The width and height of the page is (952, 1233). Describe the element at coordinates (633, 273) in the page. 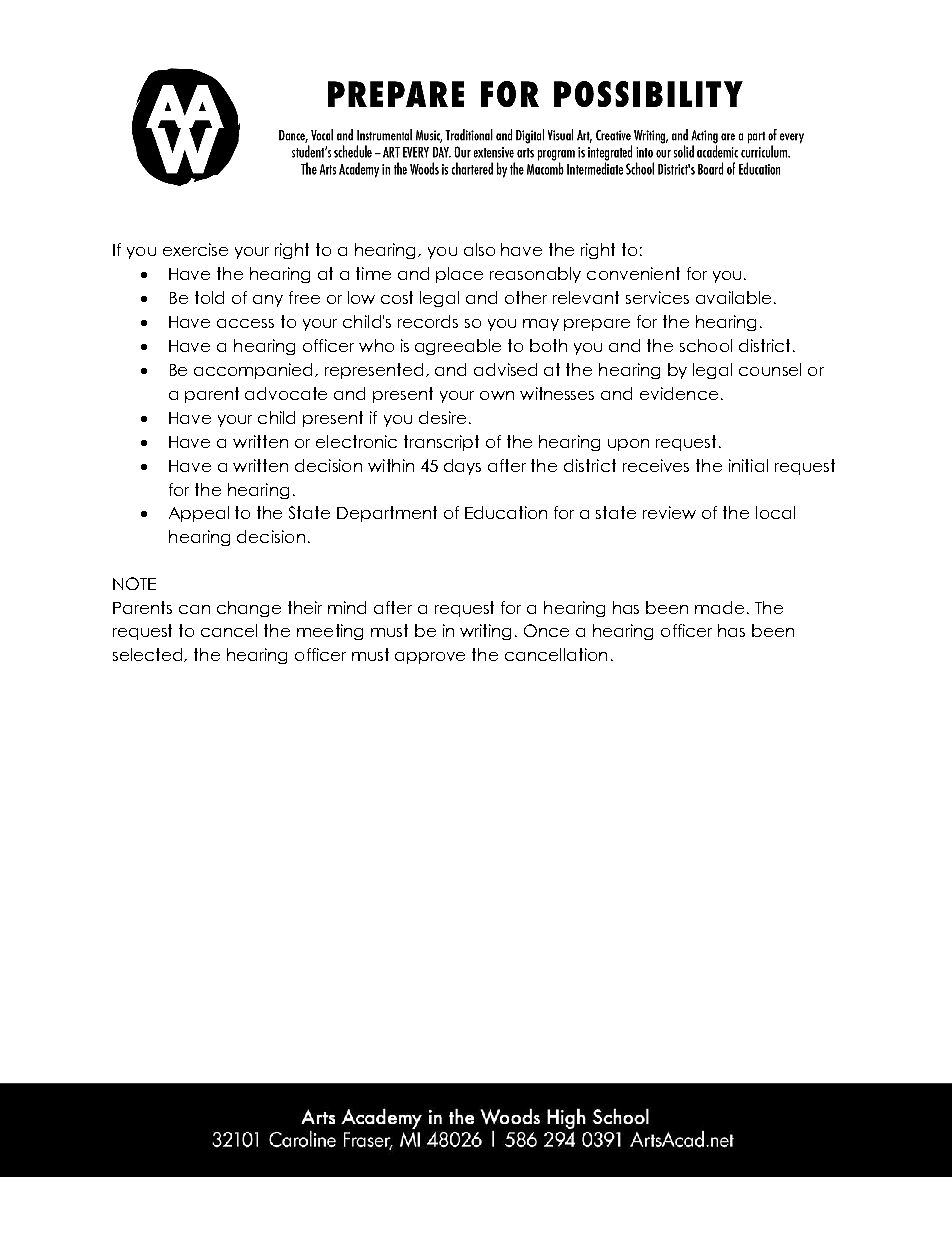

I see `convenient` at that location.
